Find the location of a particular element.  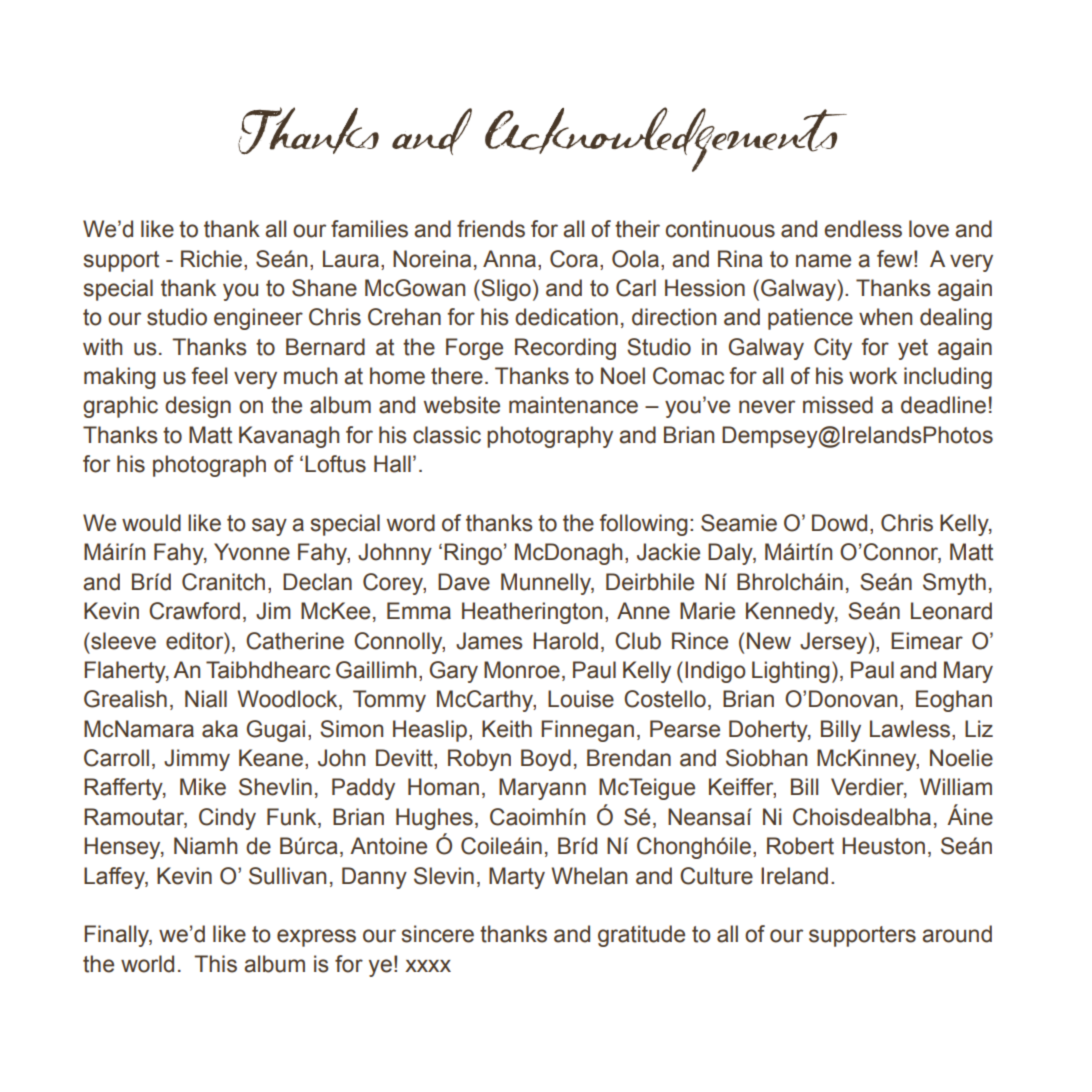

gratitude is located at coordinates (641, 936).
